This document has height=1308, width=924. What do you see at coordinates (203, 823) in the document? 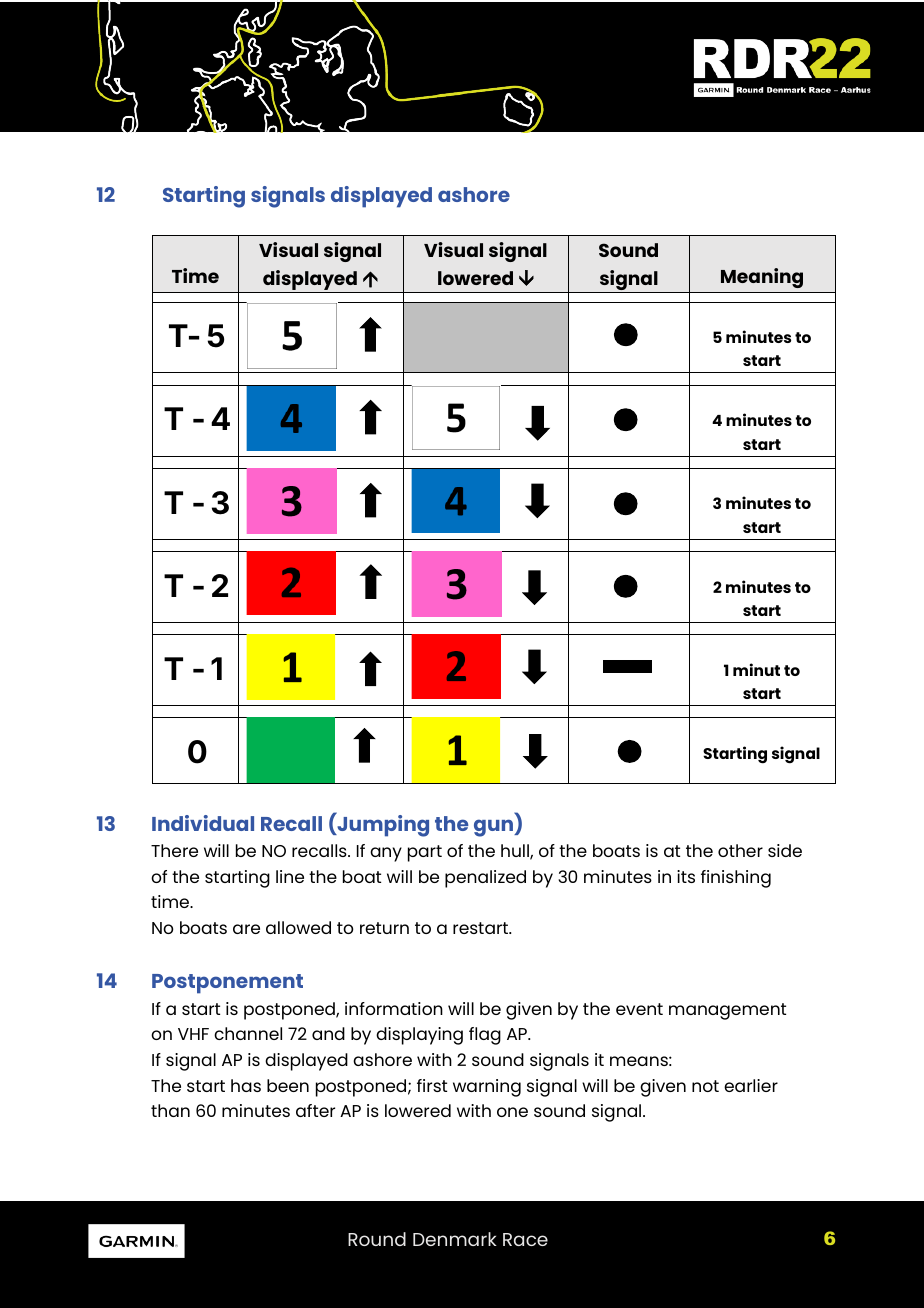
I see `Individual` at bounding box center [203, 823].
